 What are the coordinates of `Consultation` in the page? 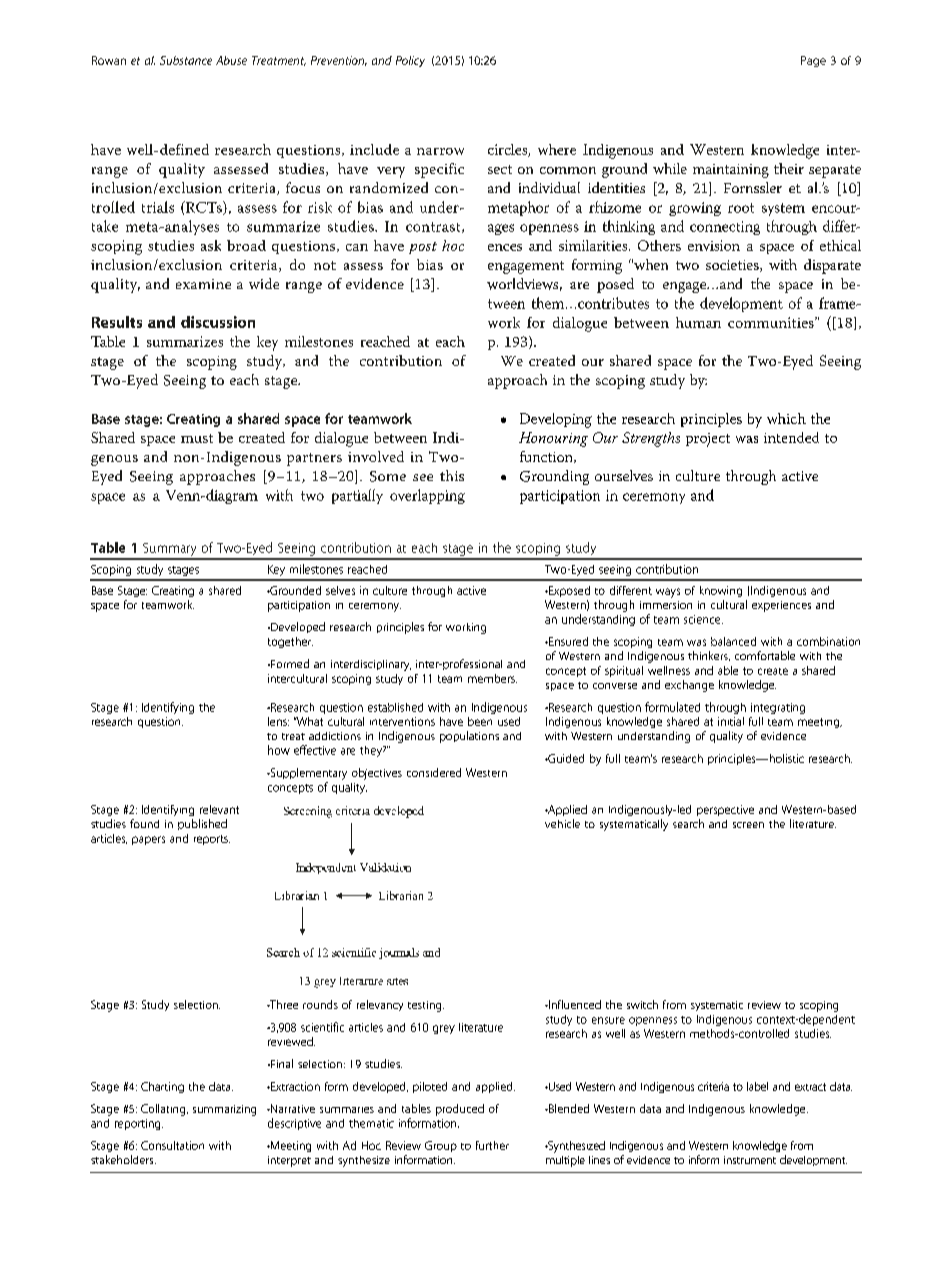 It's located at (172, 1145).
